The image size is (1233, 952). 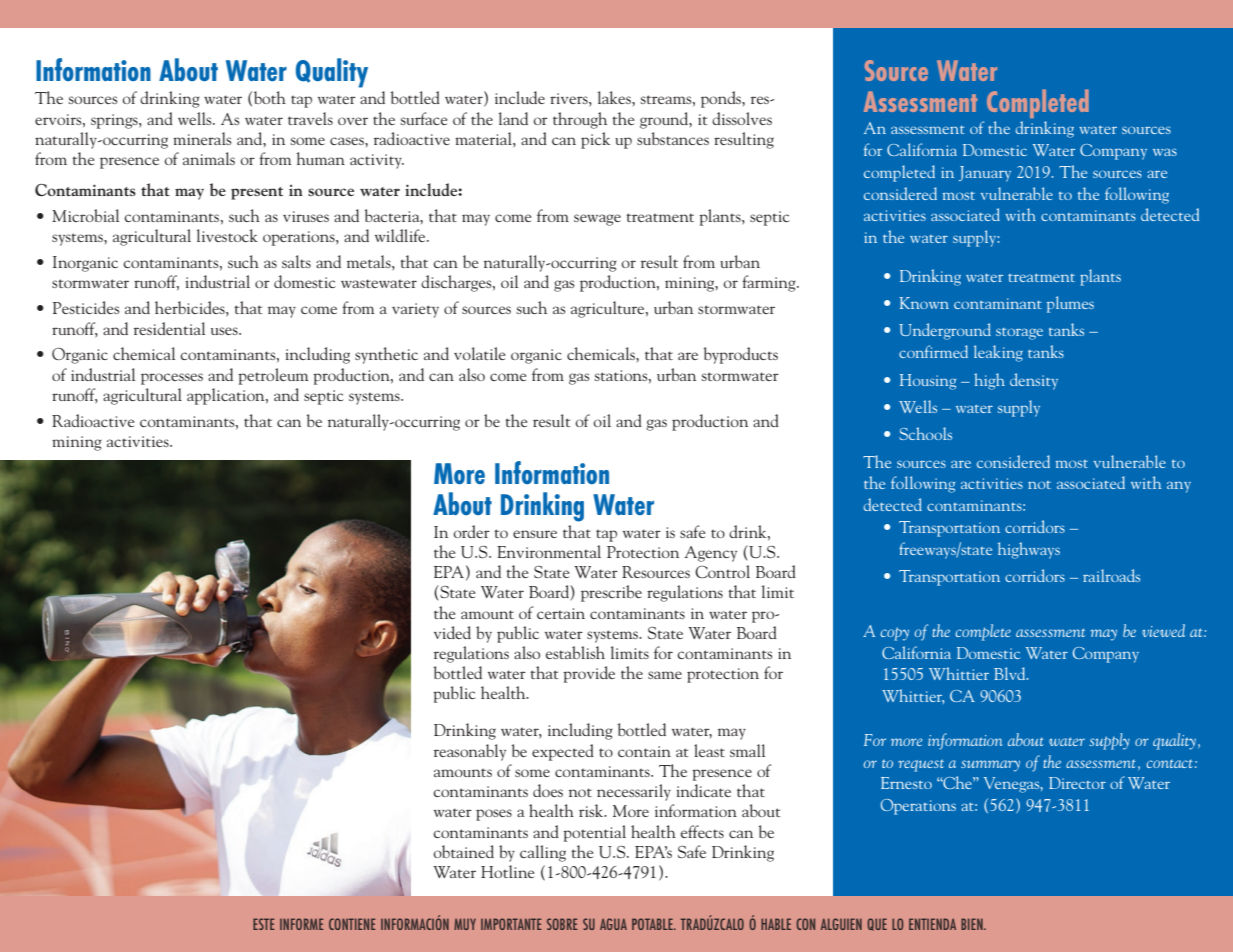 I want to click on ensure, so click(x=535, y=534).
